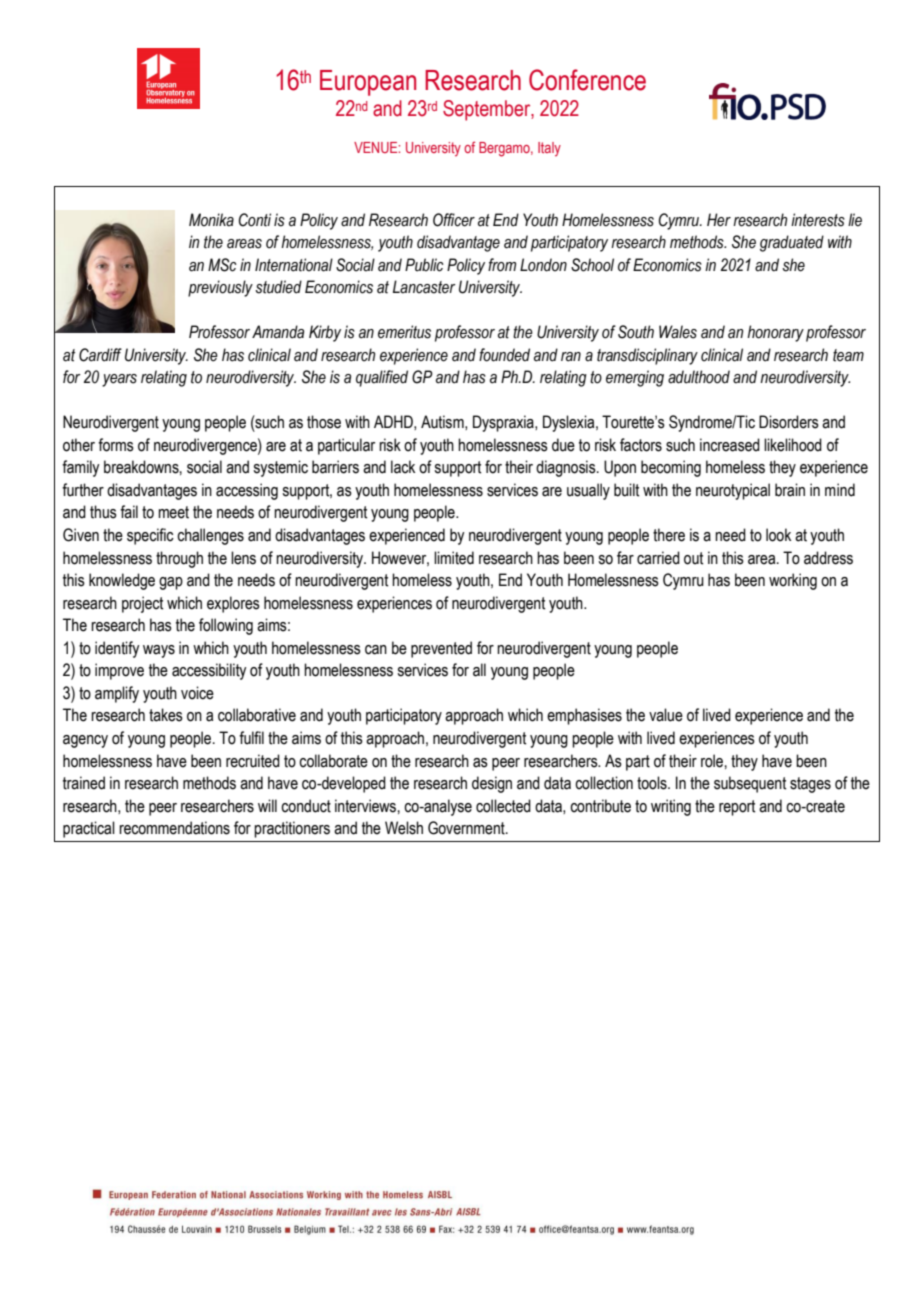 The image size is (924, 1307). Describe the element at coordinates (587, 80) in the page. I see `Conference` at that location.
